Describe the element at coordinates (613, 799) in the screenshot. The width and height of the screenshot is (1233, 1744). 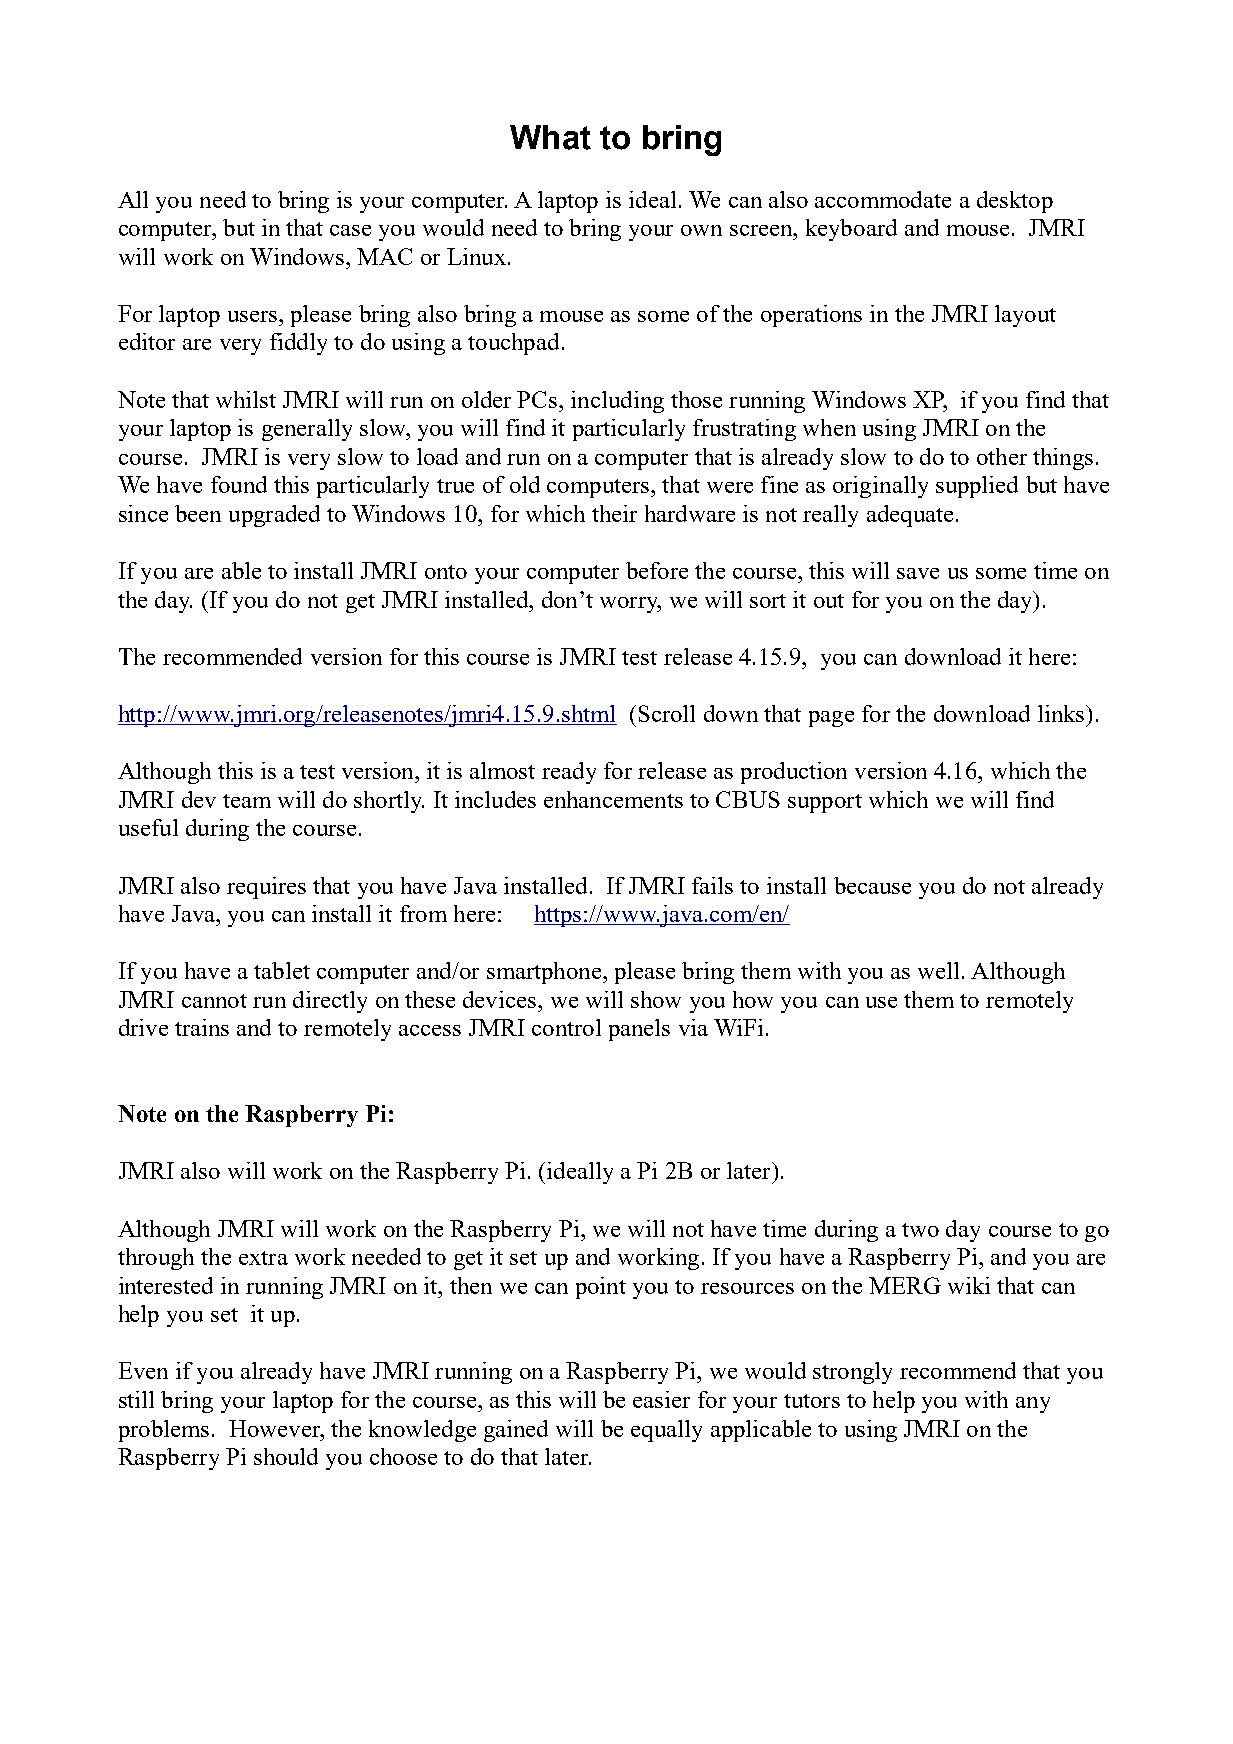
I see `enhancements` at that location.
